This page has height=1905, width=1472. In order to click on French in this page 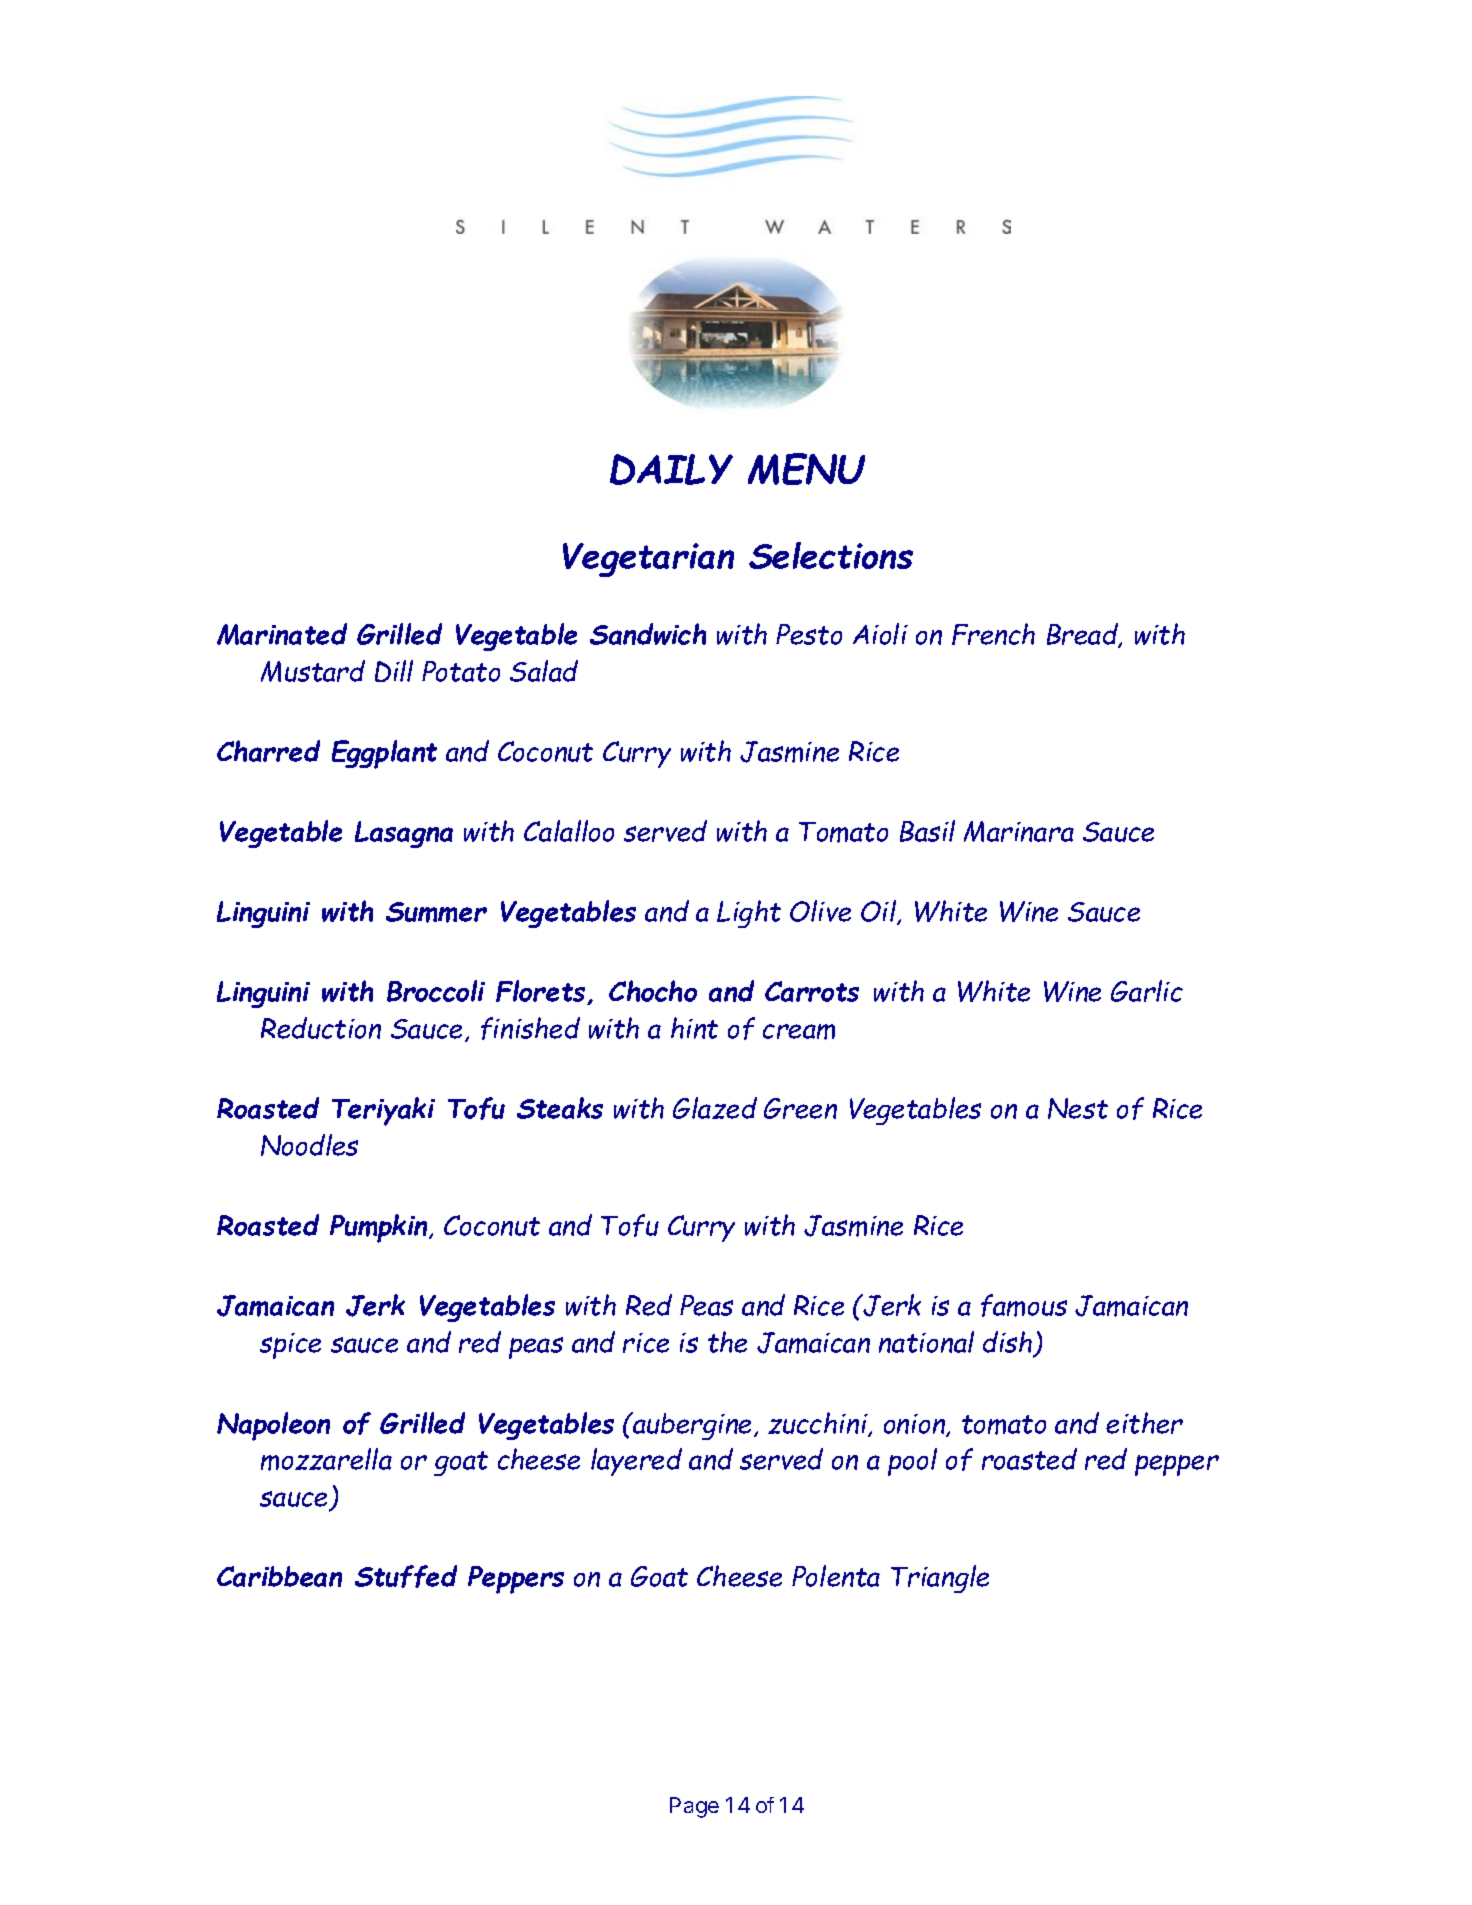, I will do `click(993, 634)`.
